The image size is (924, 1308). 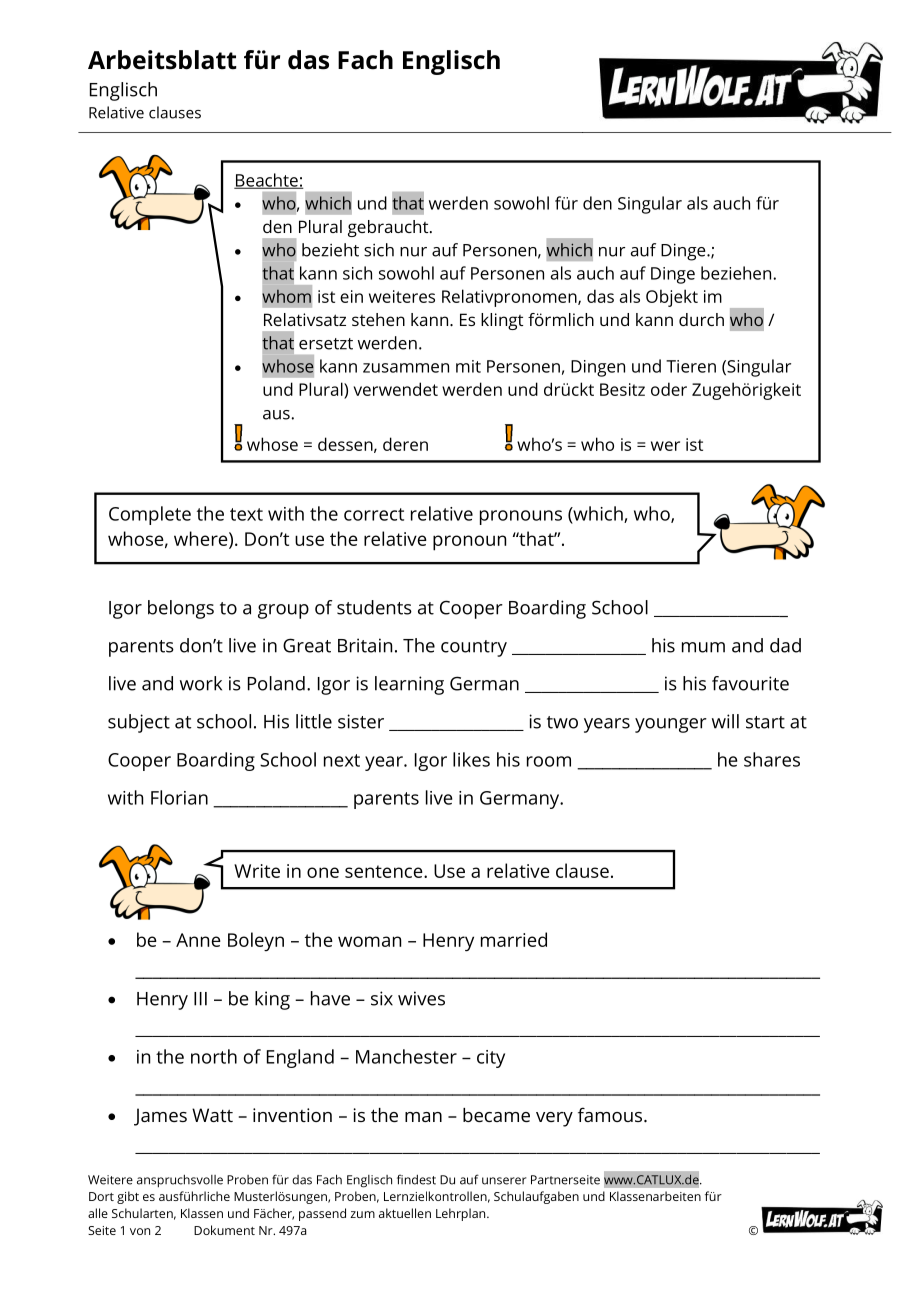 I want to click on aktuellen, so click(x=405, y=1213).
